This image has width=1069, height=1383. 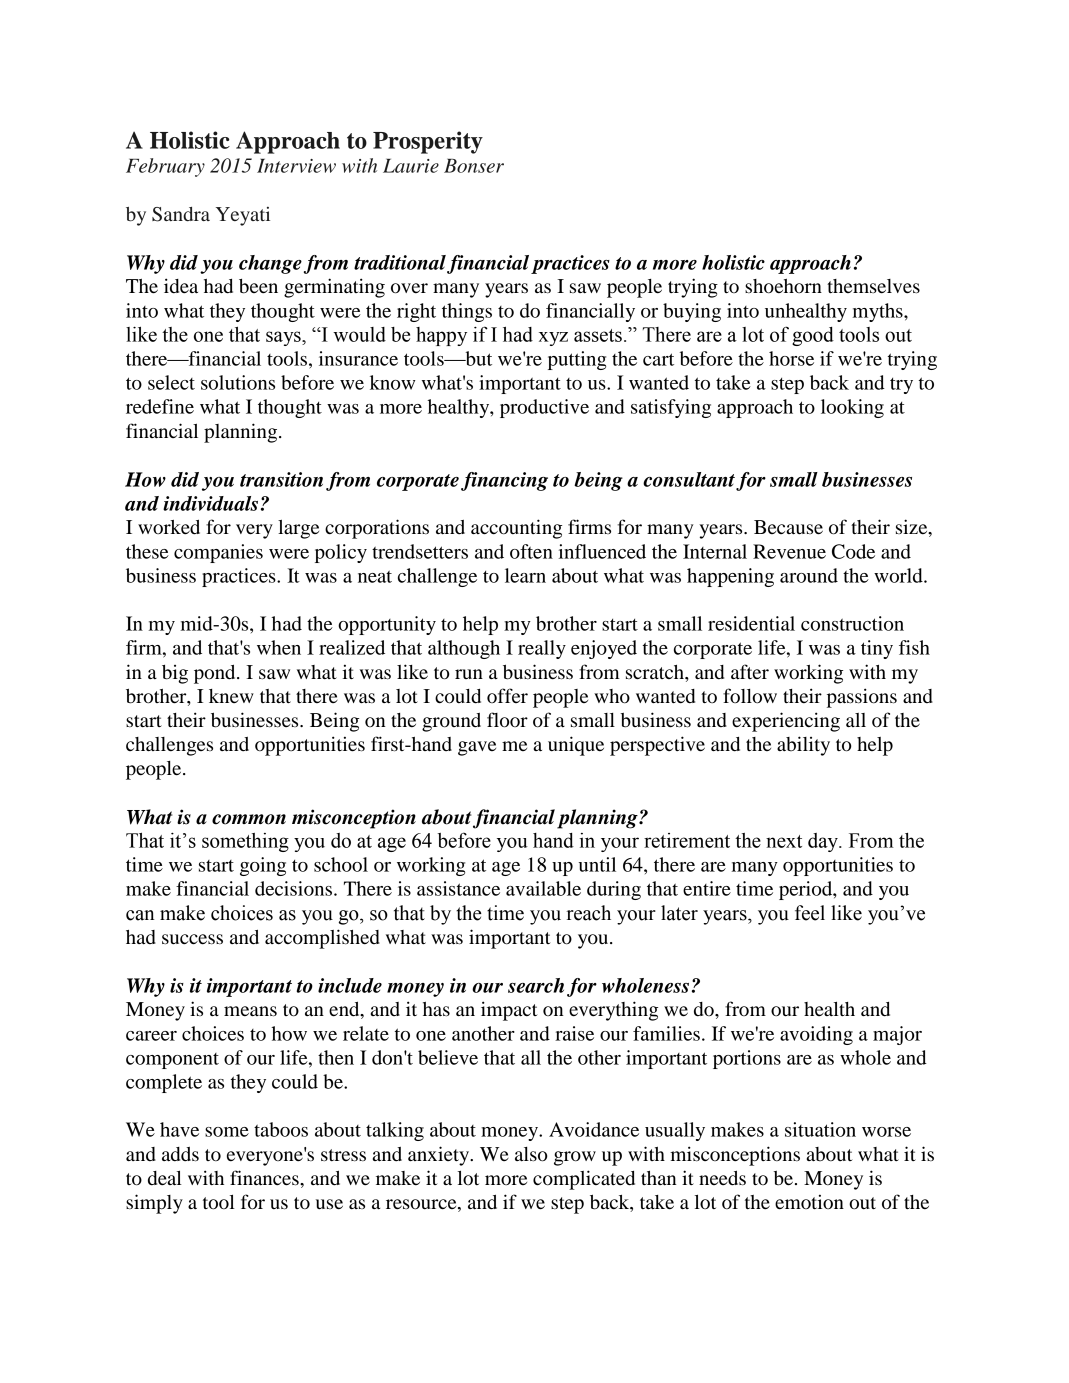 I want to click on really, so click(x=542, y=649).
